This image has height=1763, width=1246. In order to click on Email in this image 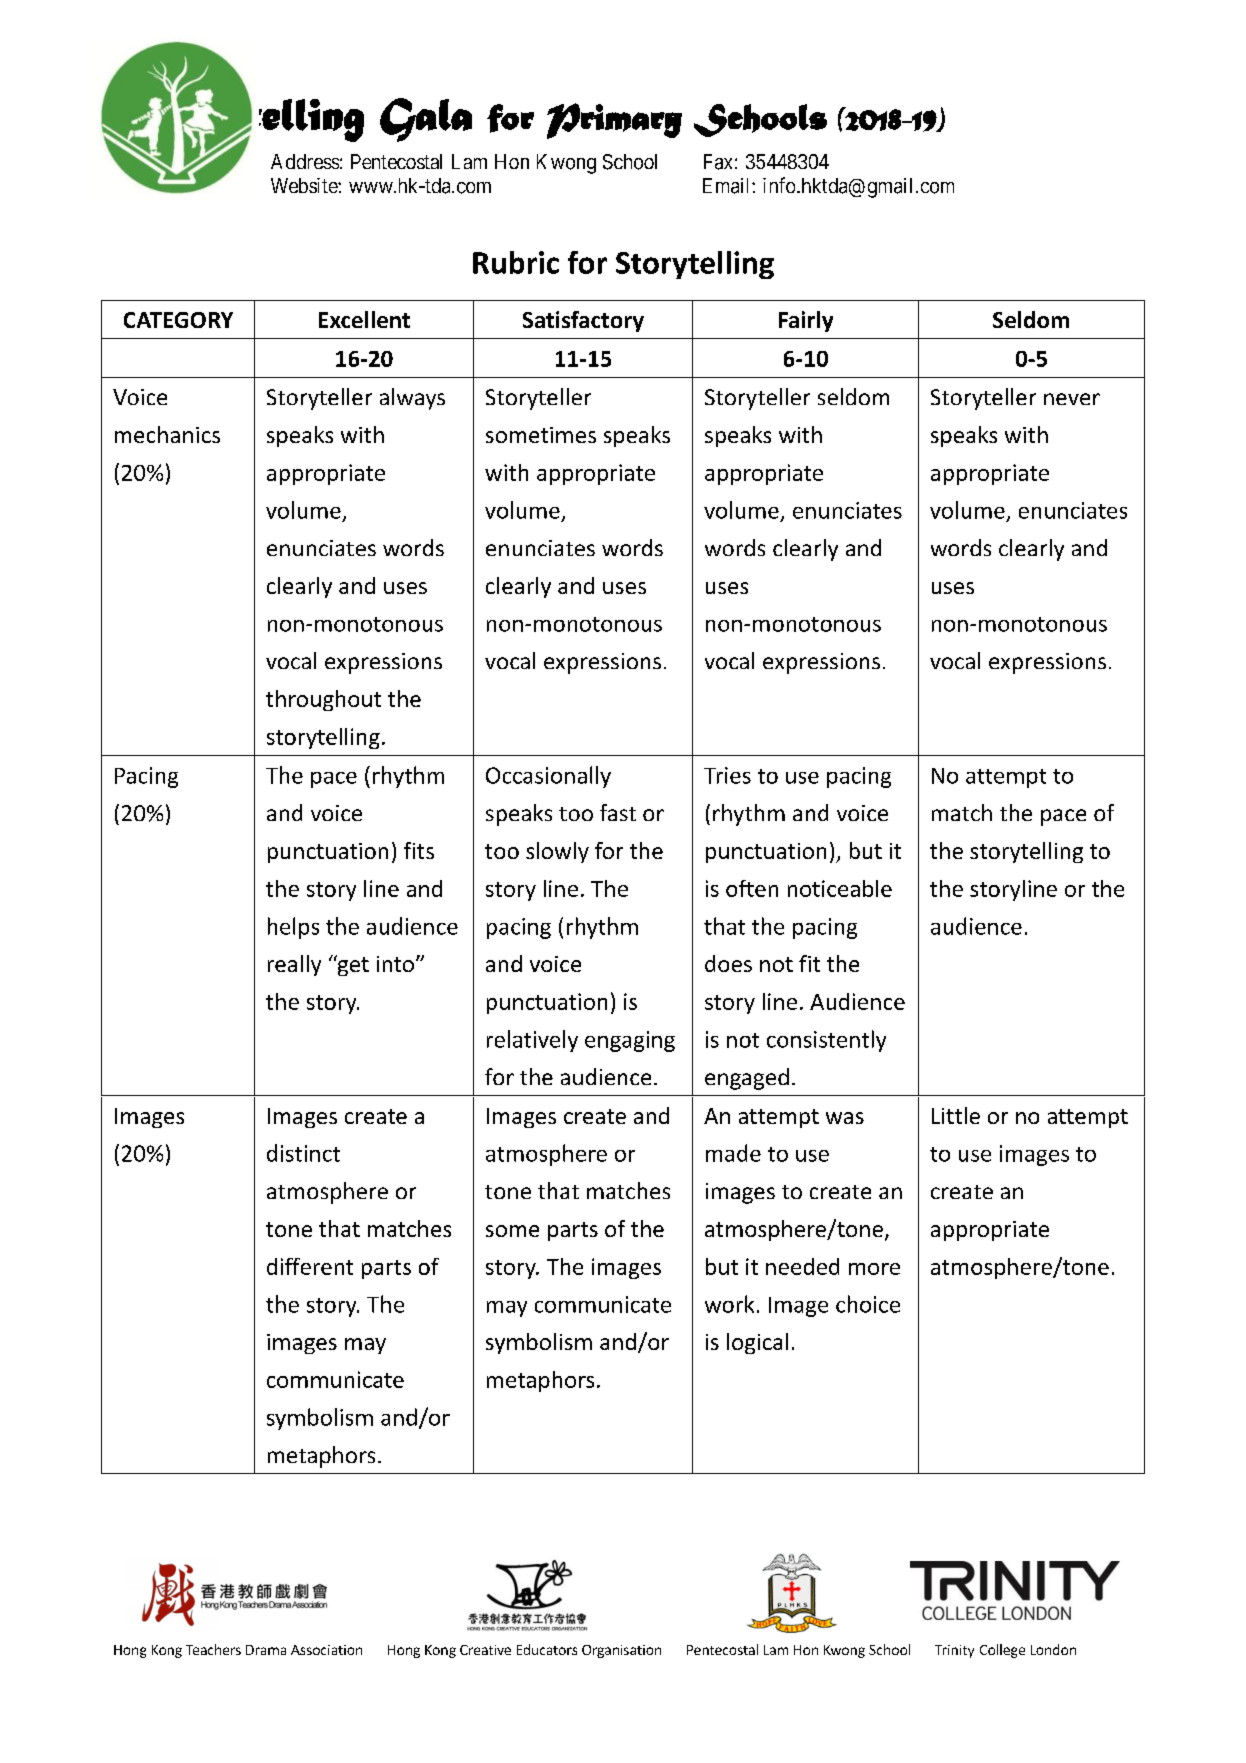, I will do `click(728, 186)`.
